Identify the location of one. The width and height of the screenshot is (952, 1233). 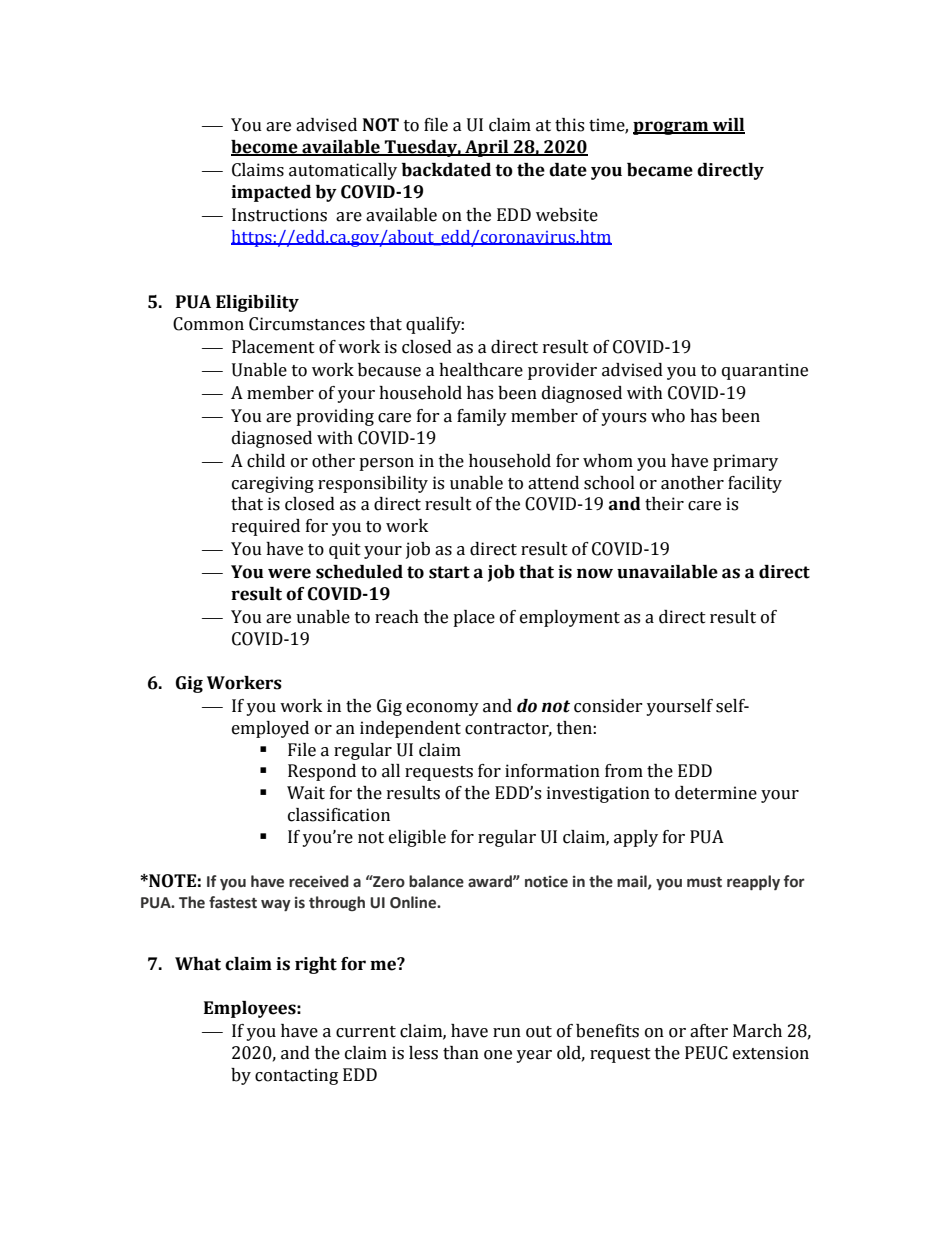
(498, 1055).
